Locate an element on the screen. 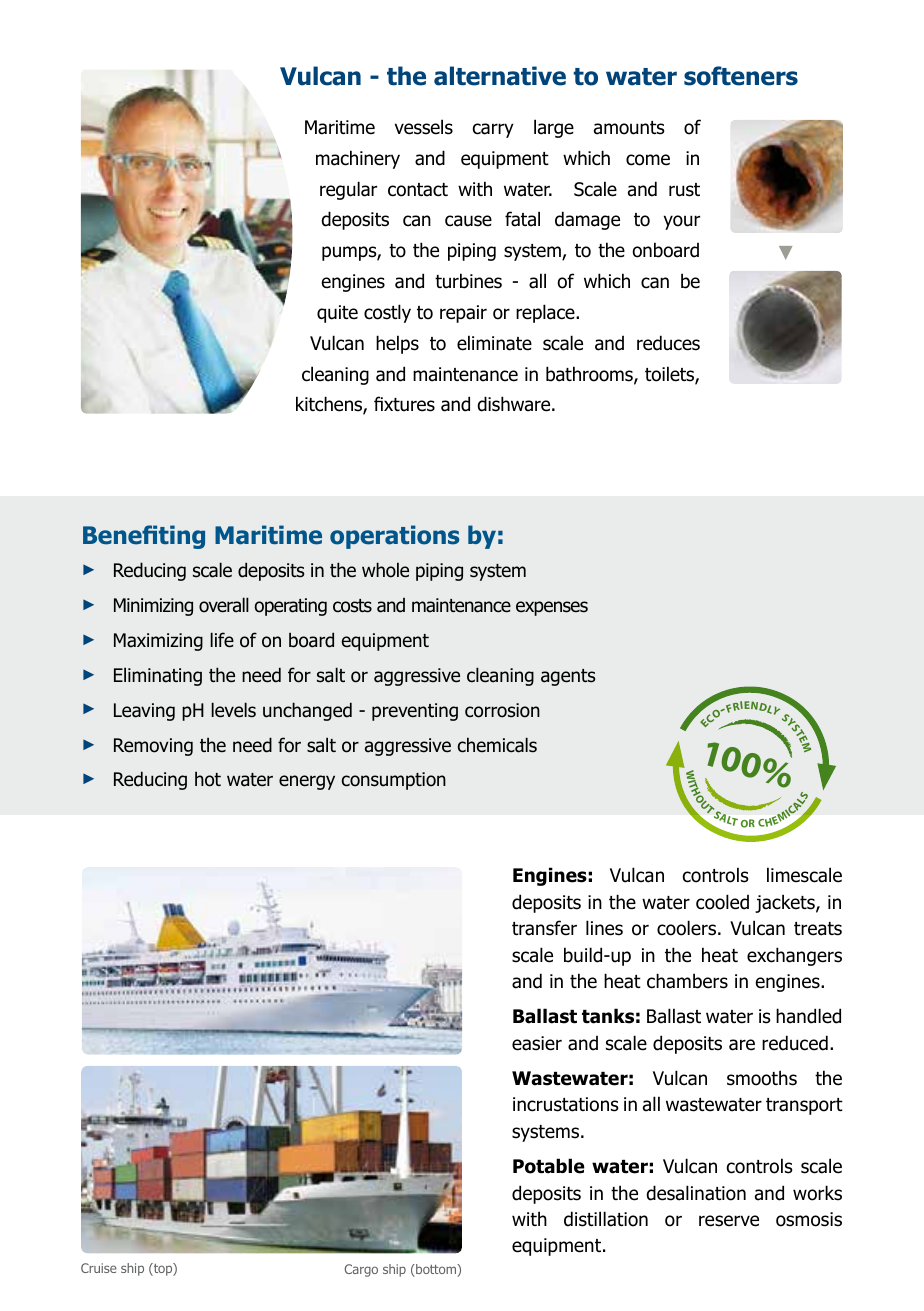  Cargo is located at coordinates (361, 1270).
